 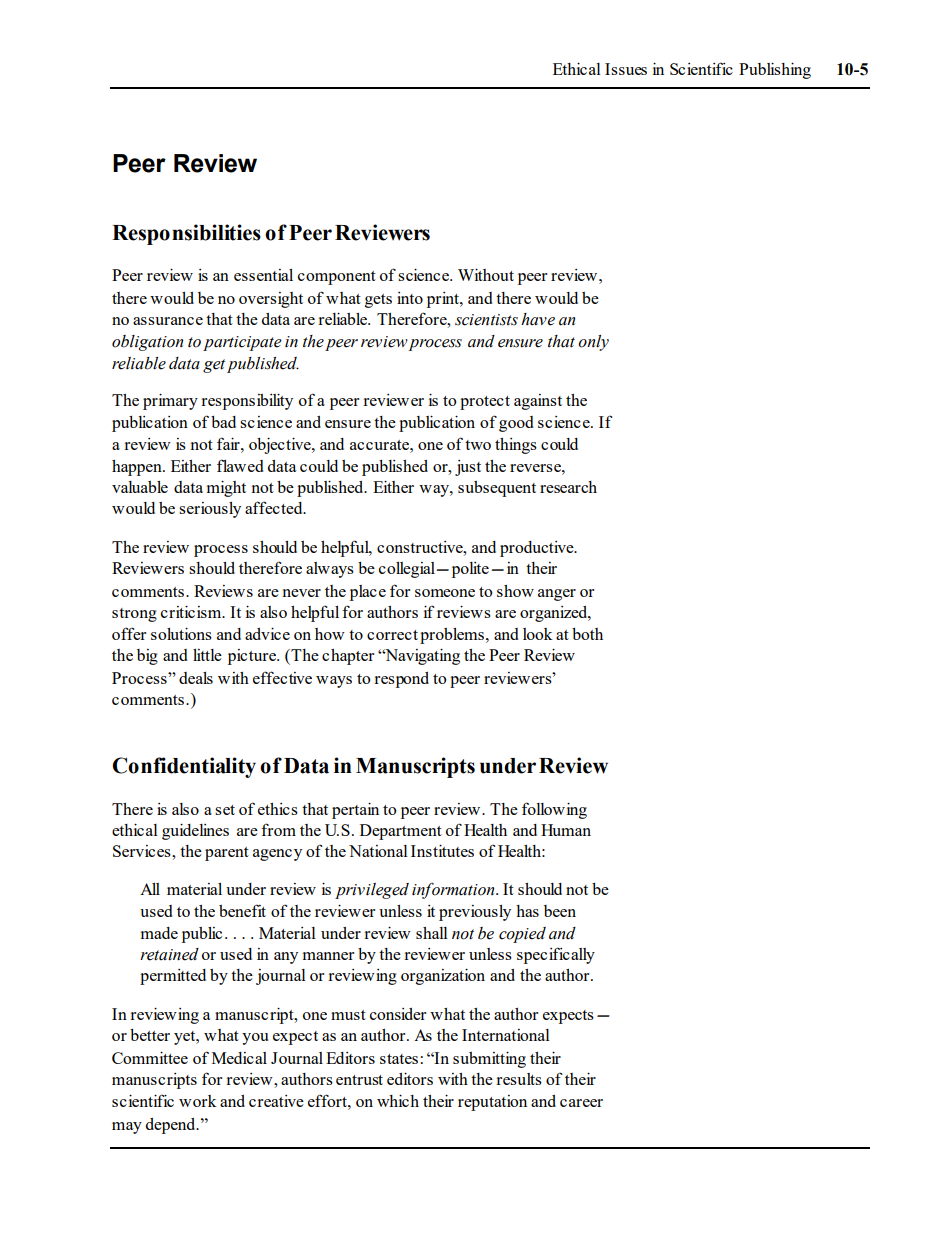 I want to click on following, so click(x=554, y=810).
